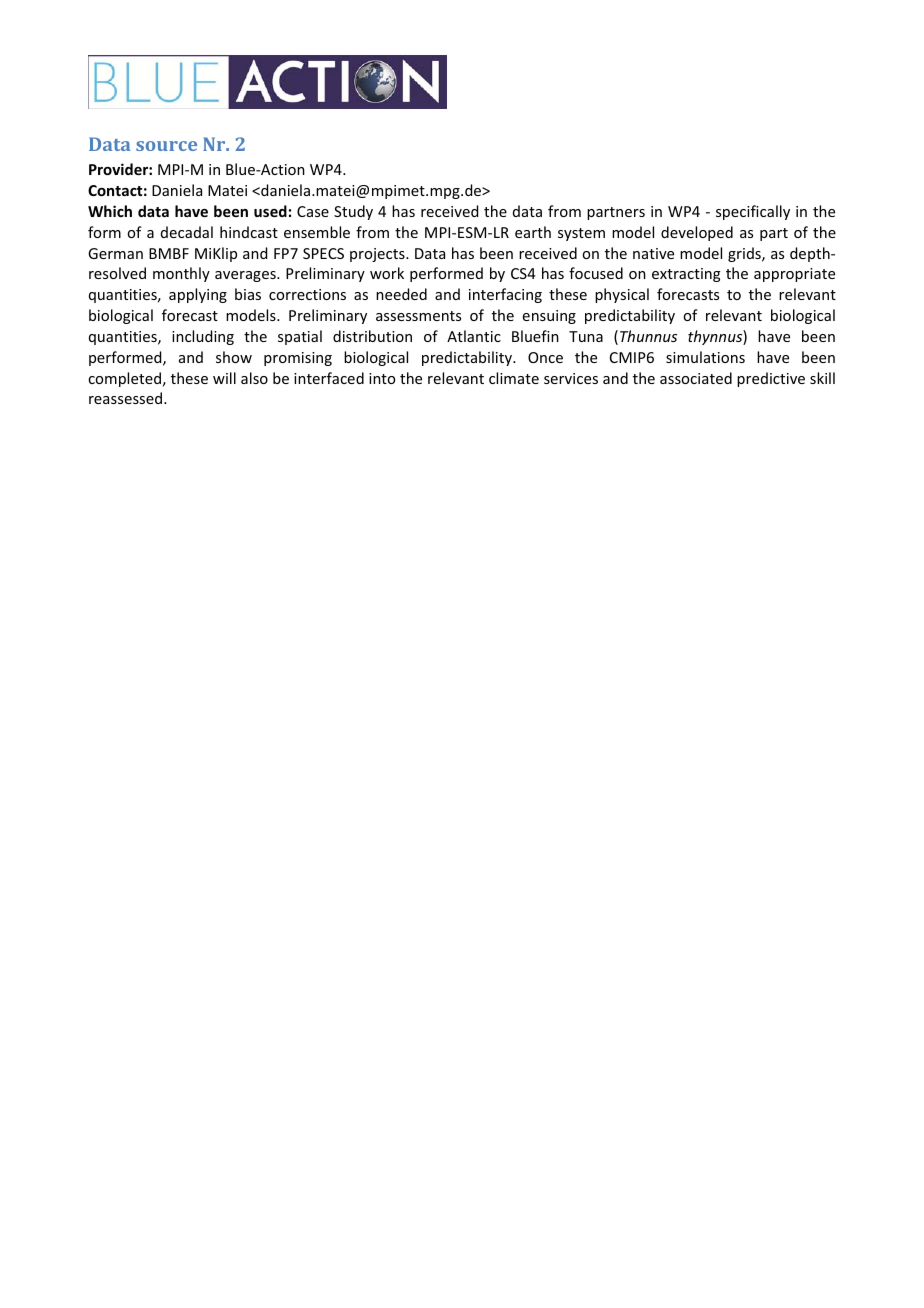  Describe the element at coordinates (353, 212) in the document. I see `Study` at that location.
